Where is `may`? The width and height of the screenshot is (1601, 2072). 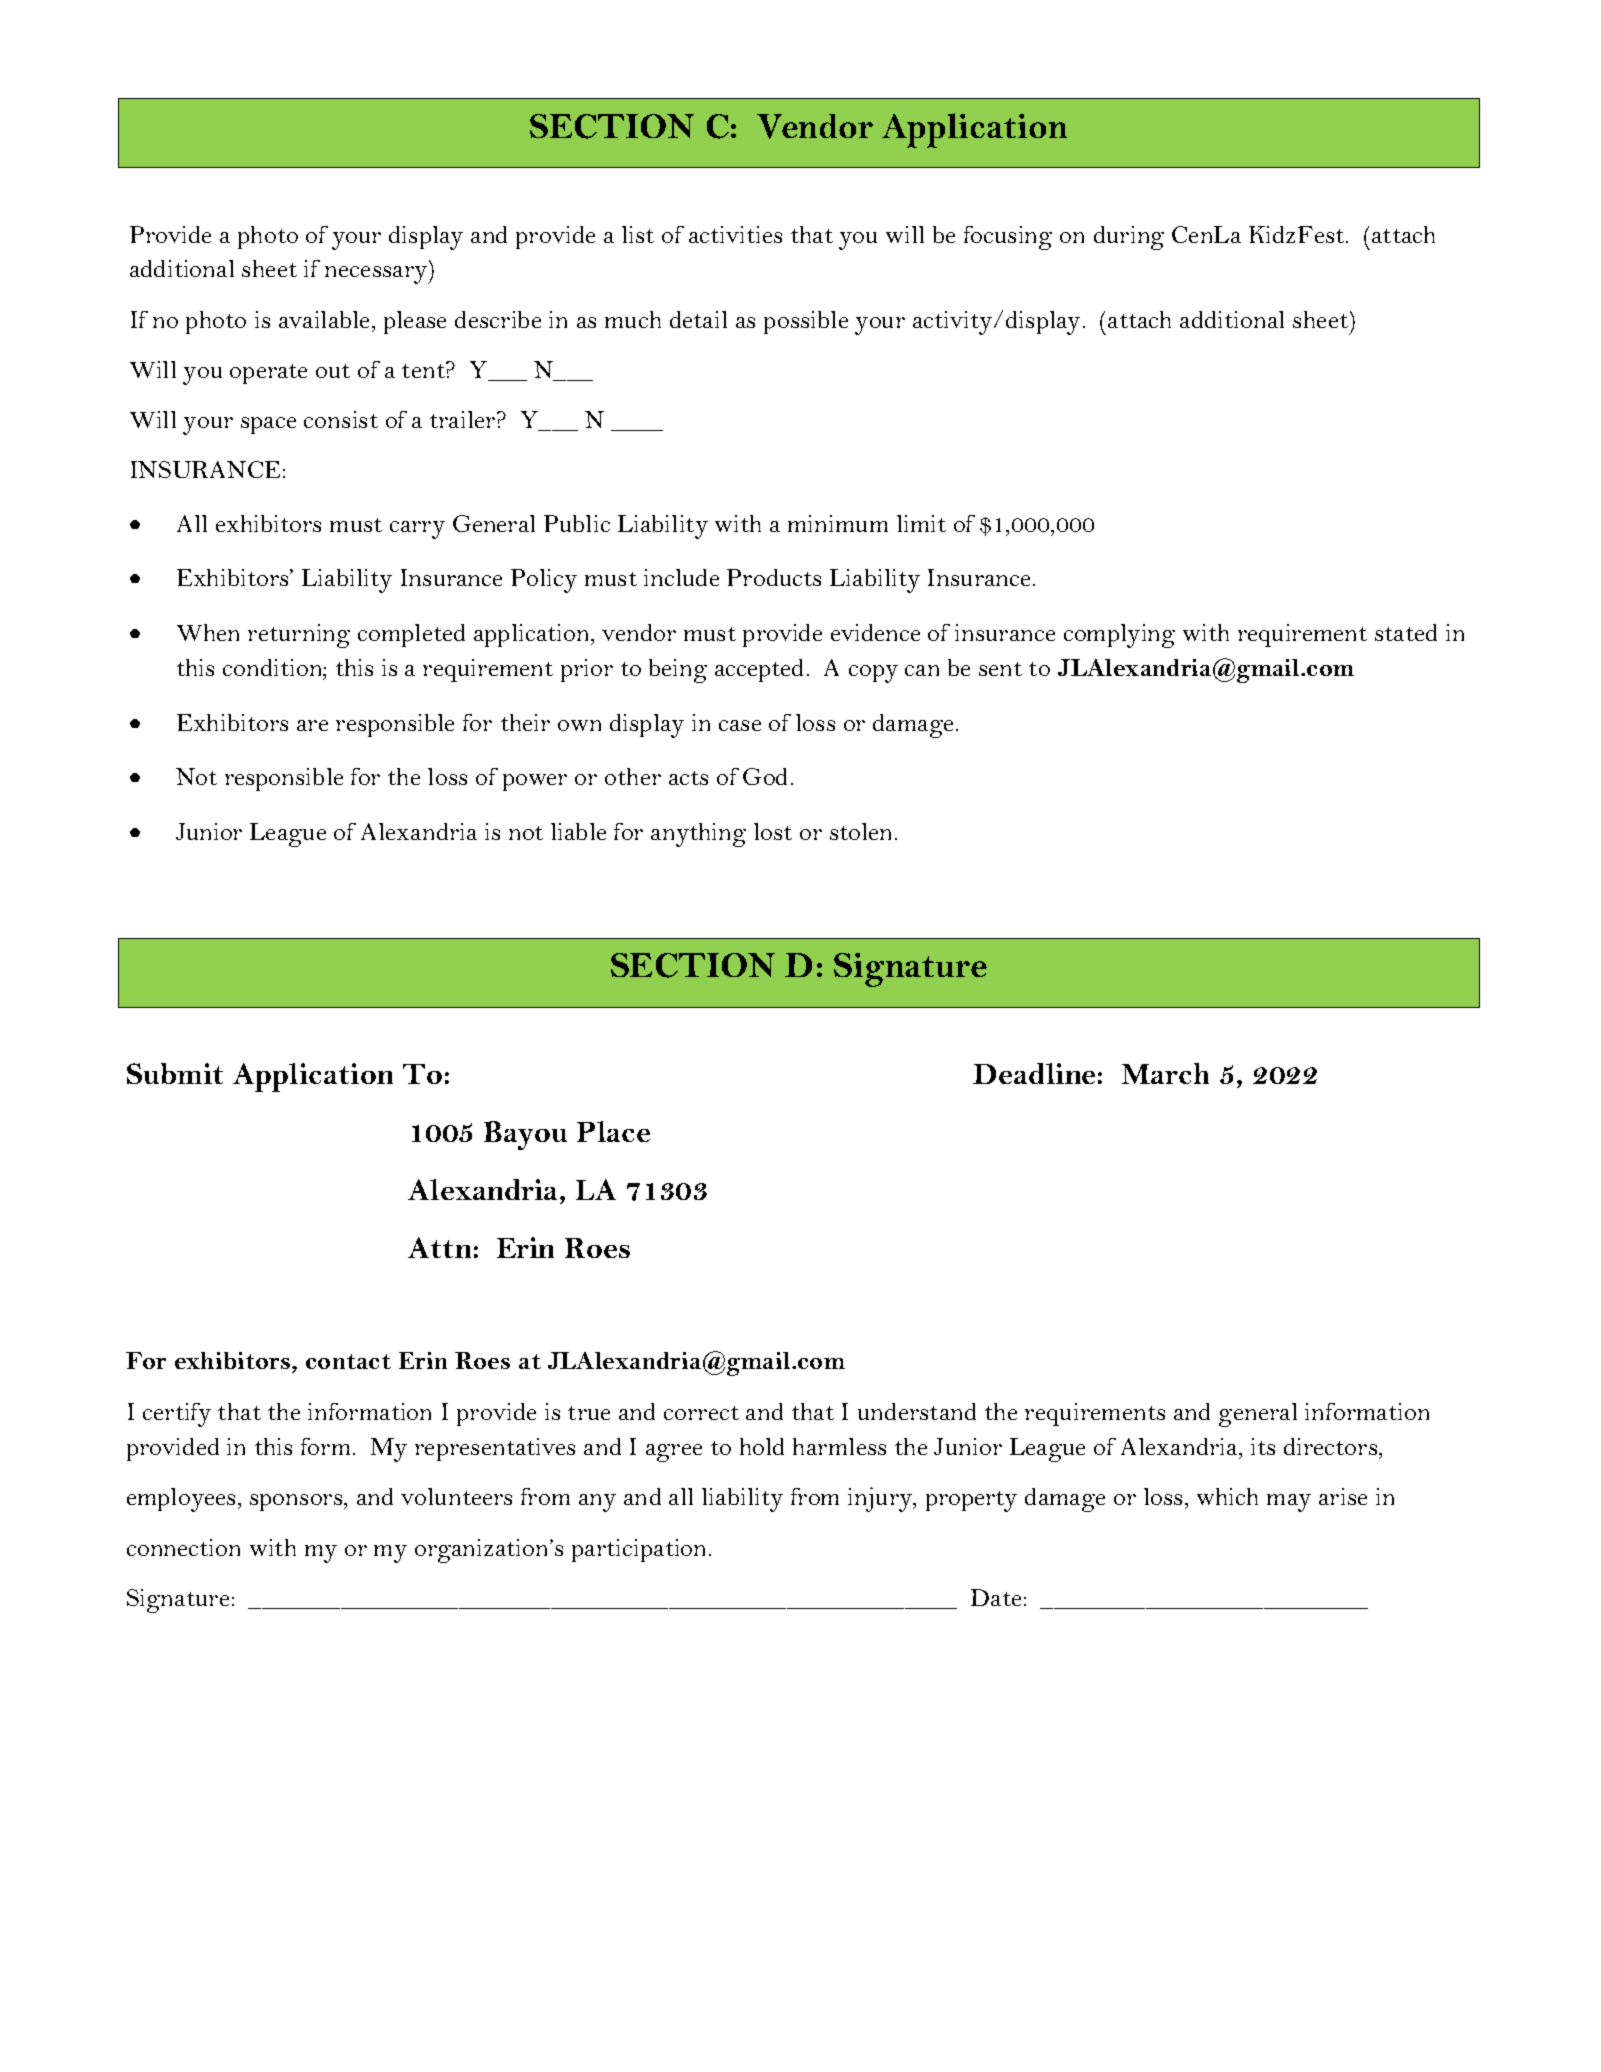
may is located at coordinates (1289, 1503).
